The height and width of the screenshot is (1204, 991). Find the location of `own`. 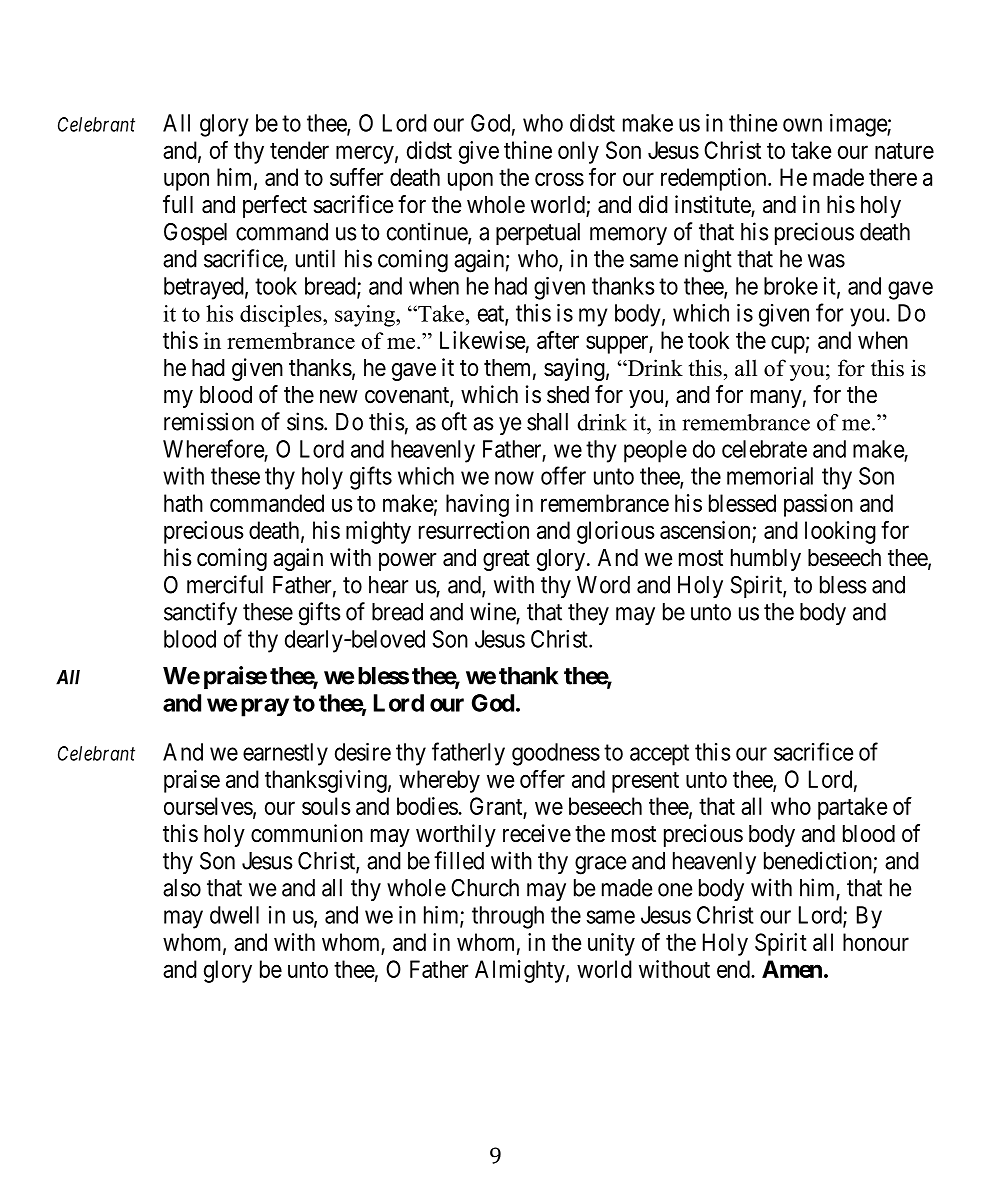

own is located at coordinates (802, 125).
